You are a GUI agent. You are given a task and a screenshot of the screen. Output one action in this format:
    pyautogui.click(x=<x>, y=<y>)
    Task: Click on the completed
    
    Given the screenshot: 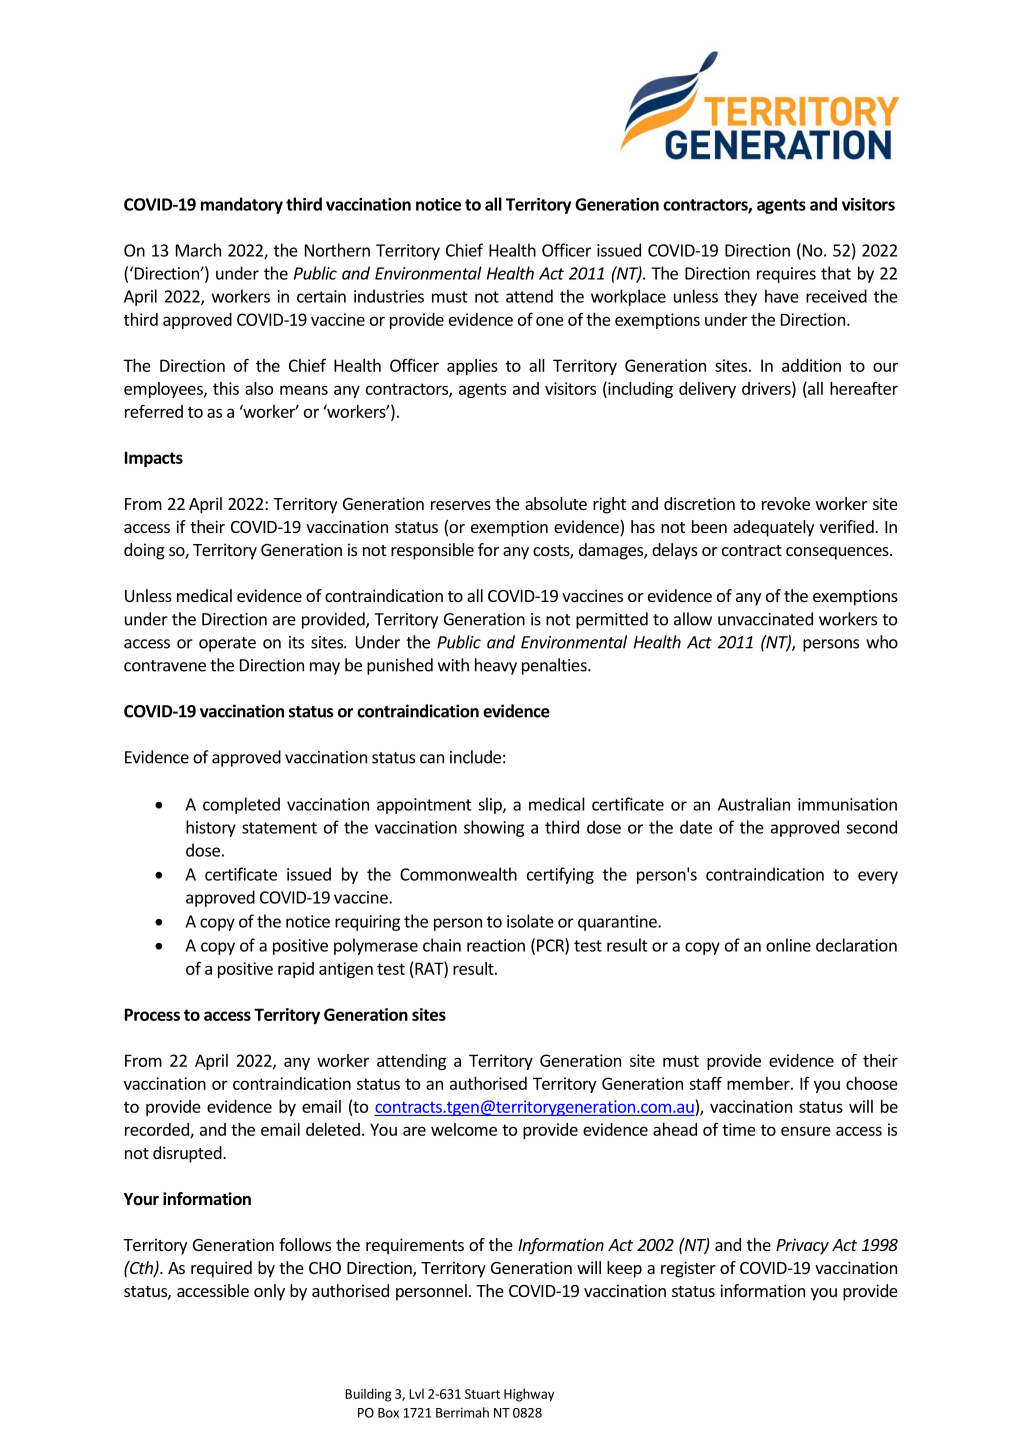 What is the action you would take?
    pyautogui.click(x=241, y=805)
